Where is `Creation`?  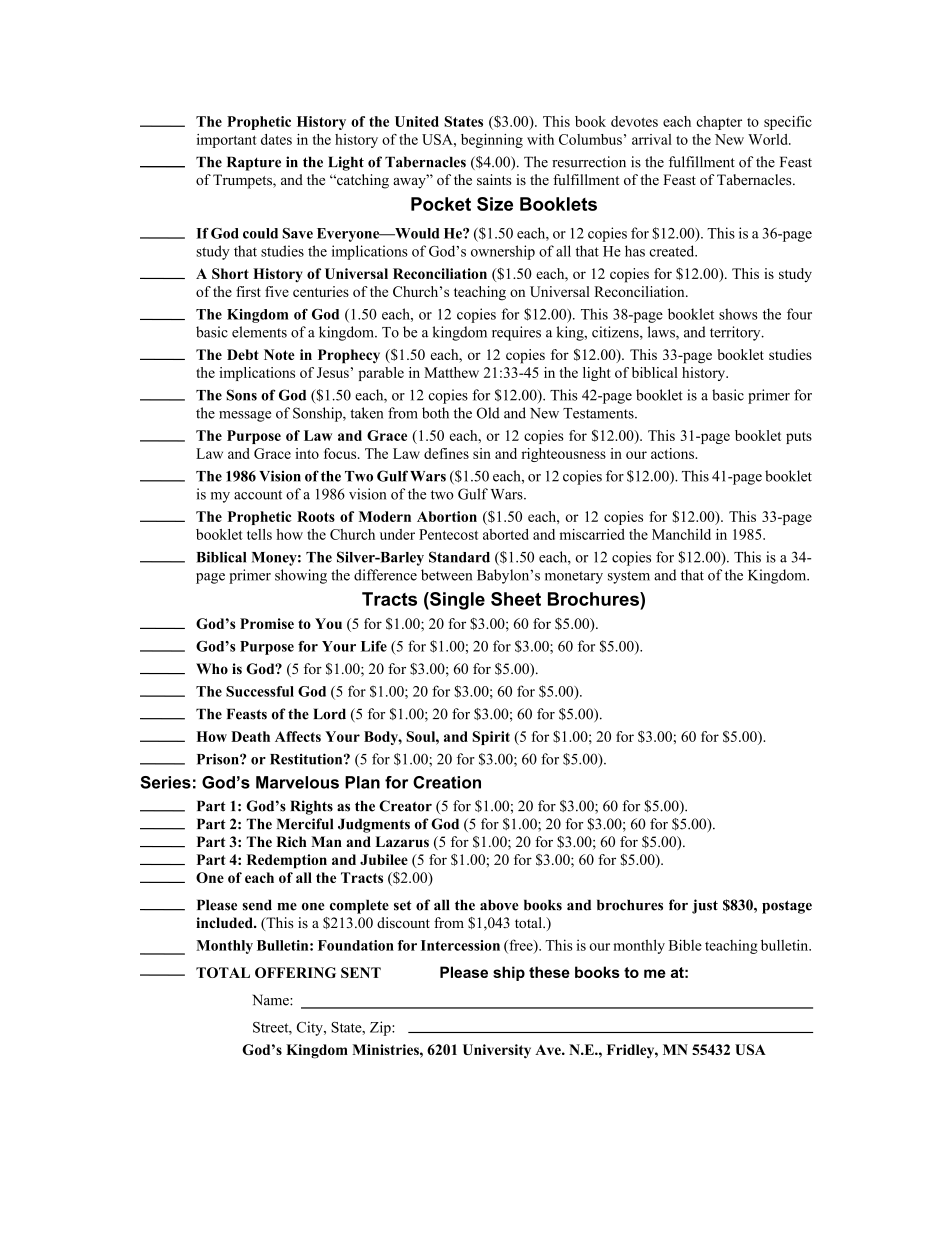
Creation is located at coordinates (447, 782).
